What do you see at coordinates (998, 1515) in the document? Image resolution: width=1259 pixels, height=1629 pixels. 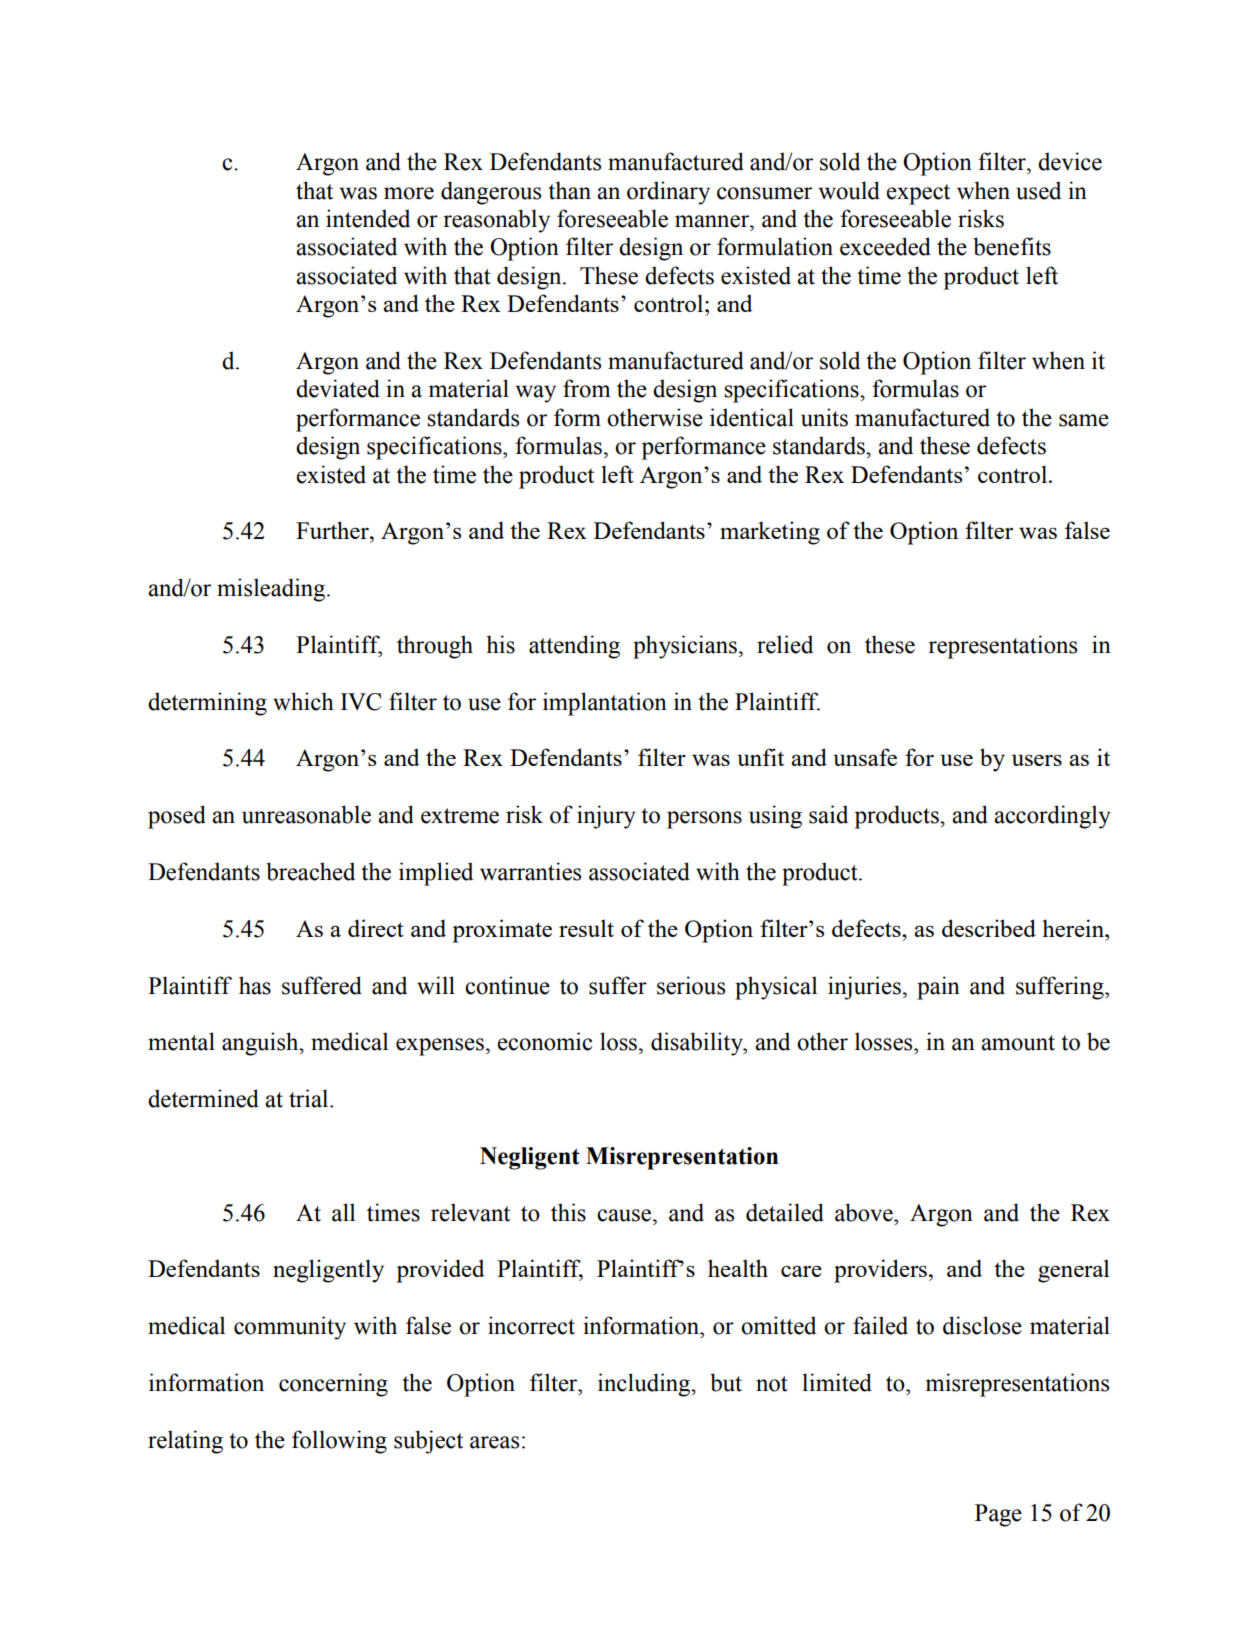 I see `Page` at bounding box center [998, 1515].
